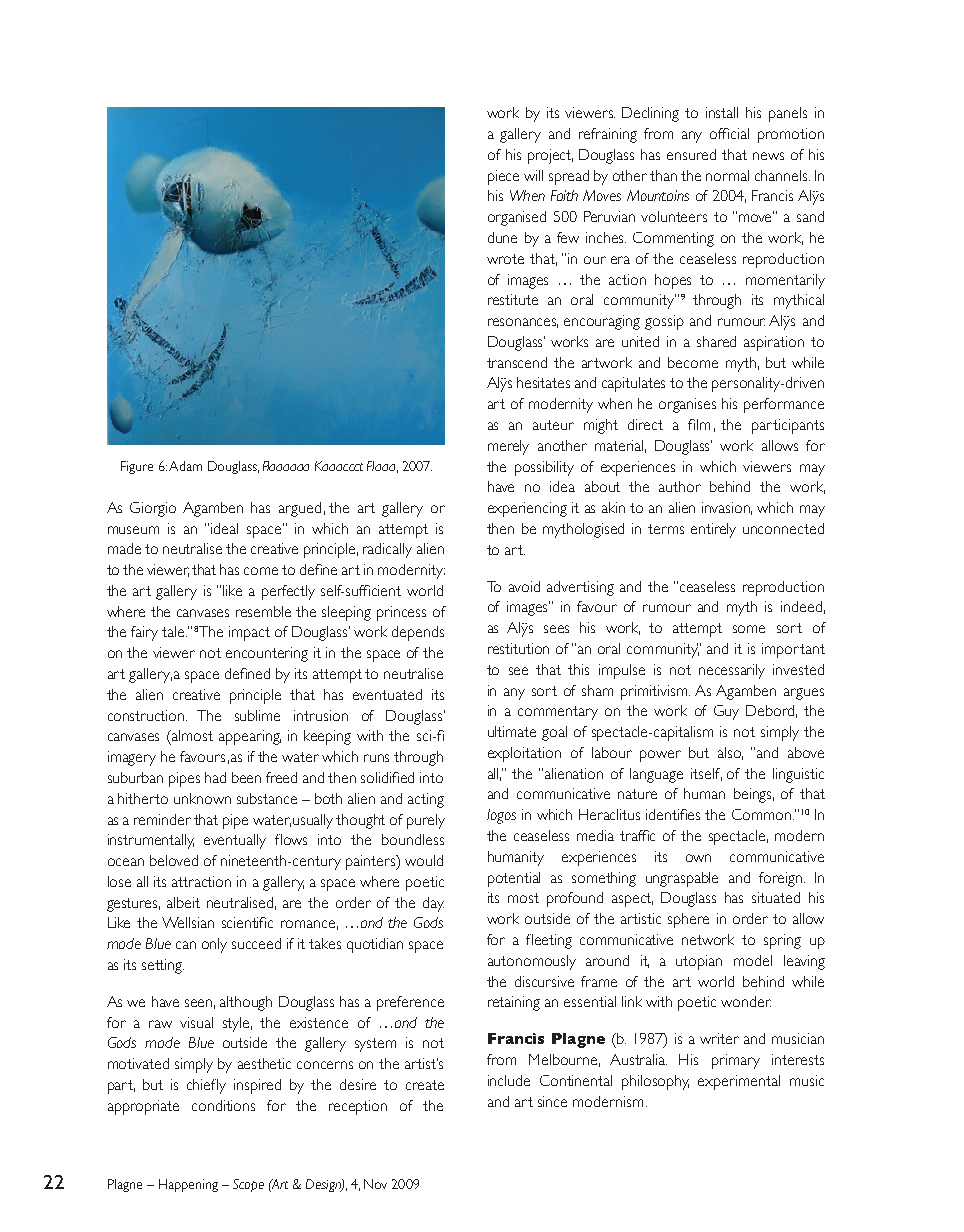 This screenshot has height=1232, width=964. What do you see at coordinates (503, 177) in the screenshot?
I see `piece` at bounding box center [503, 177].
